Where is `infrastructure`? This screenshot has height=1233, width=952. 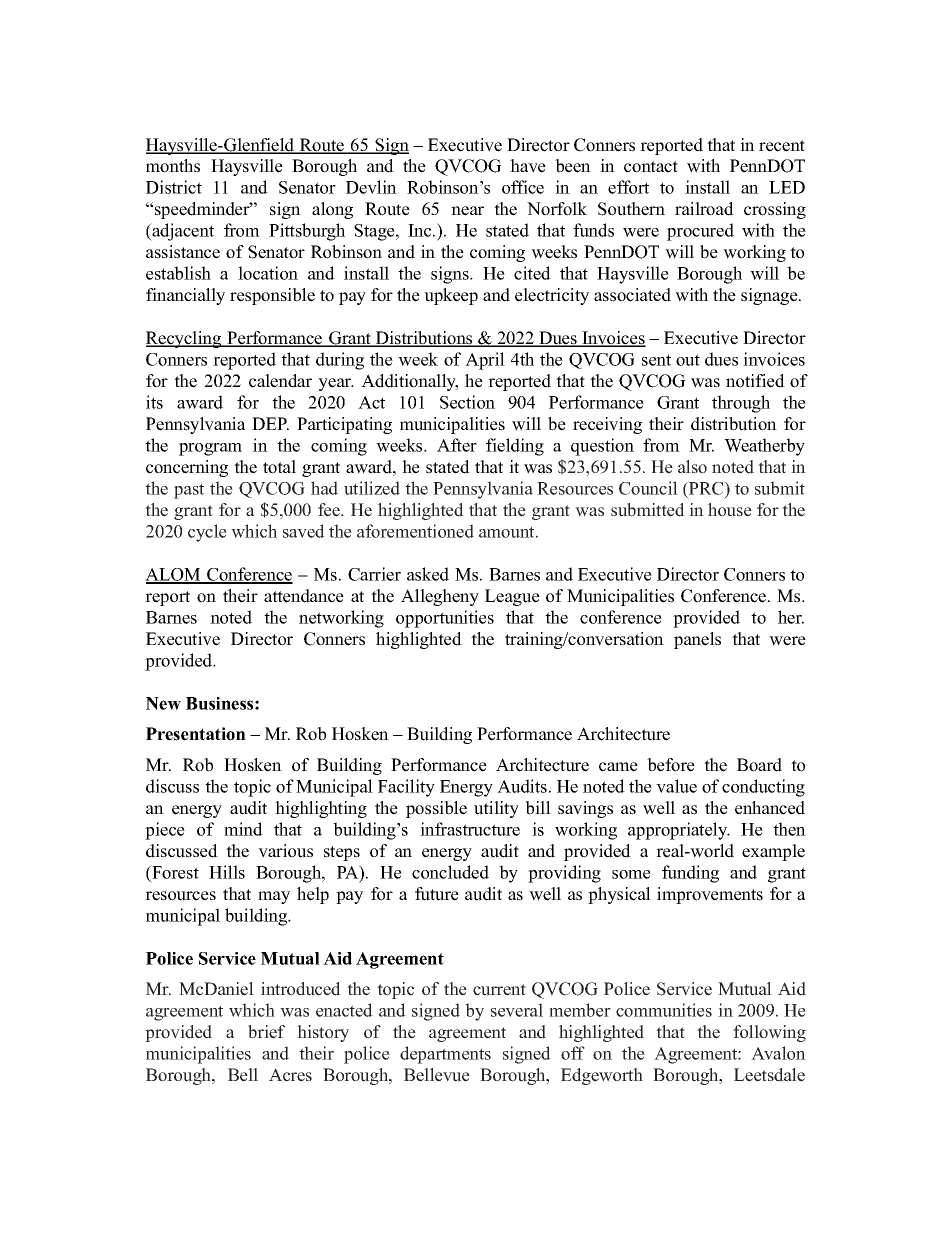
infrastructure is located at coordinates (470, 829).
